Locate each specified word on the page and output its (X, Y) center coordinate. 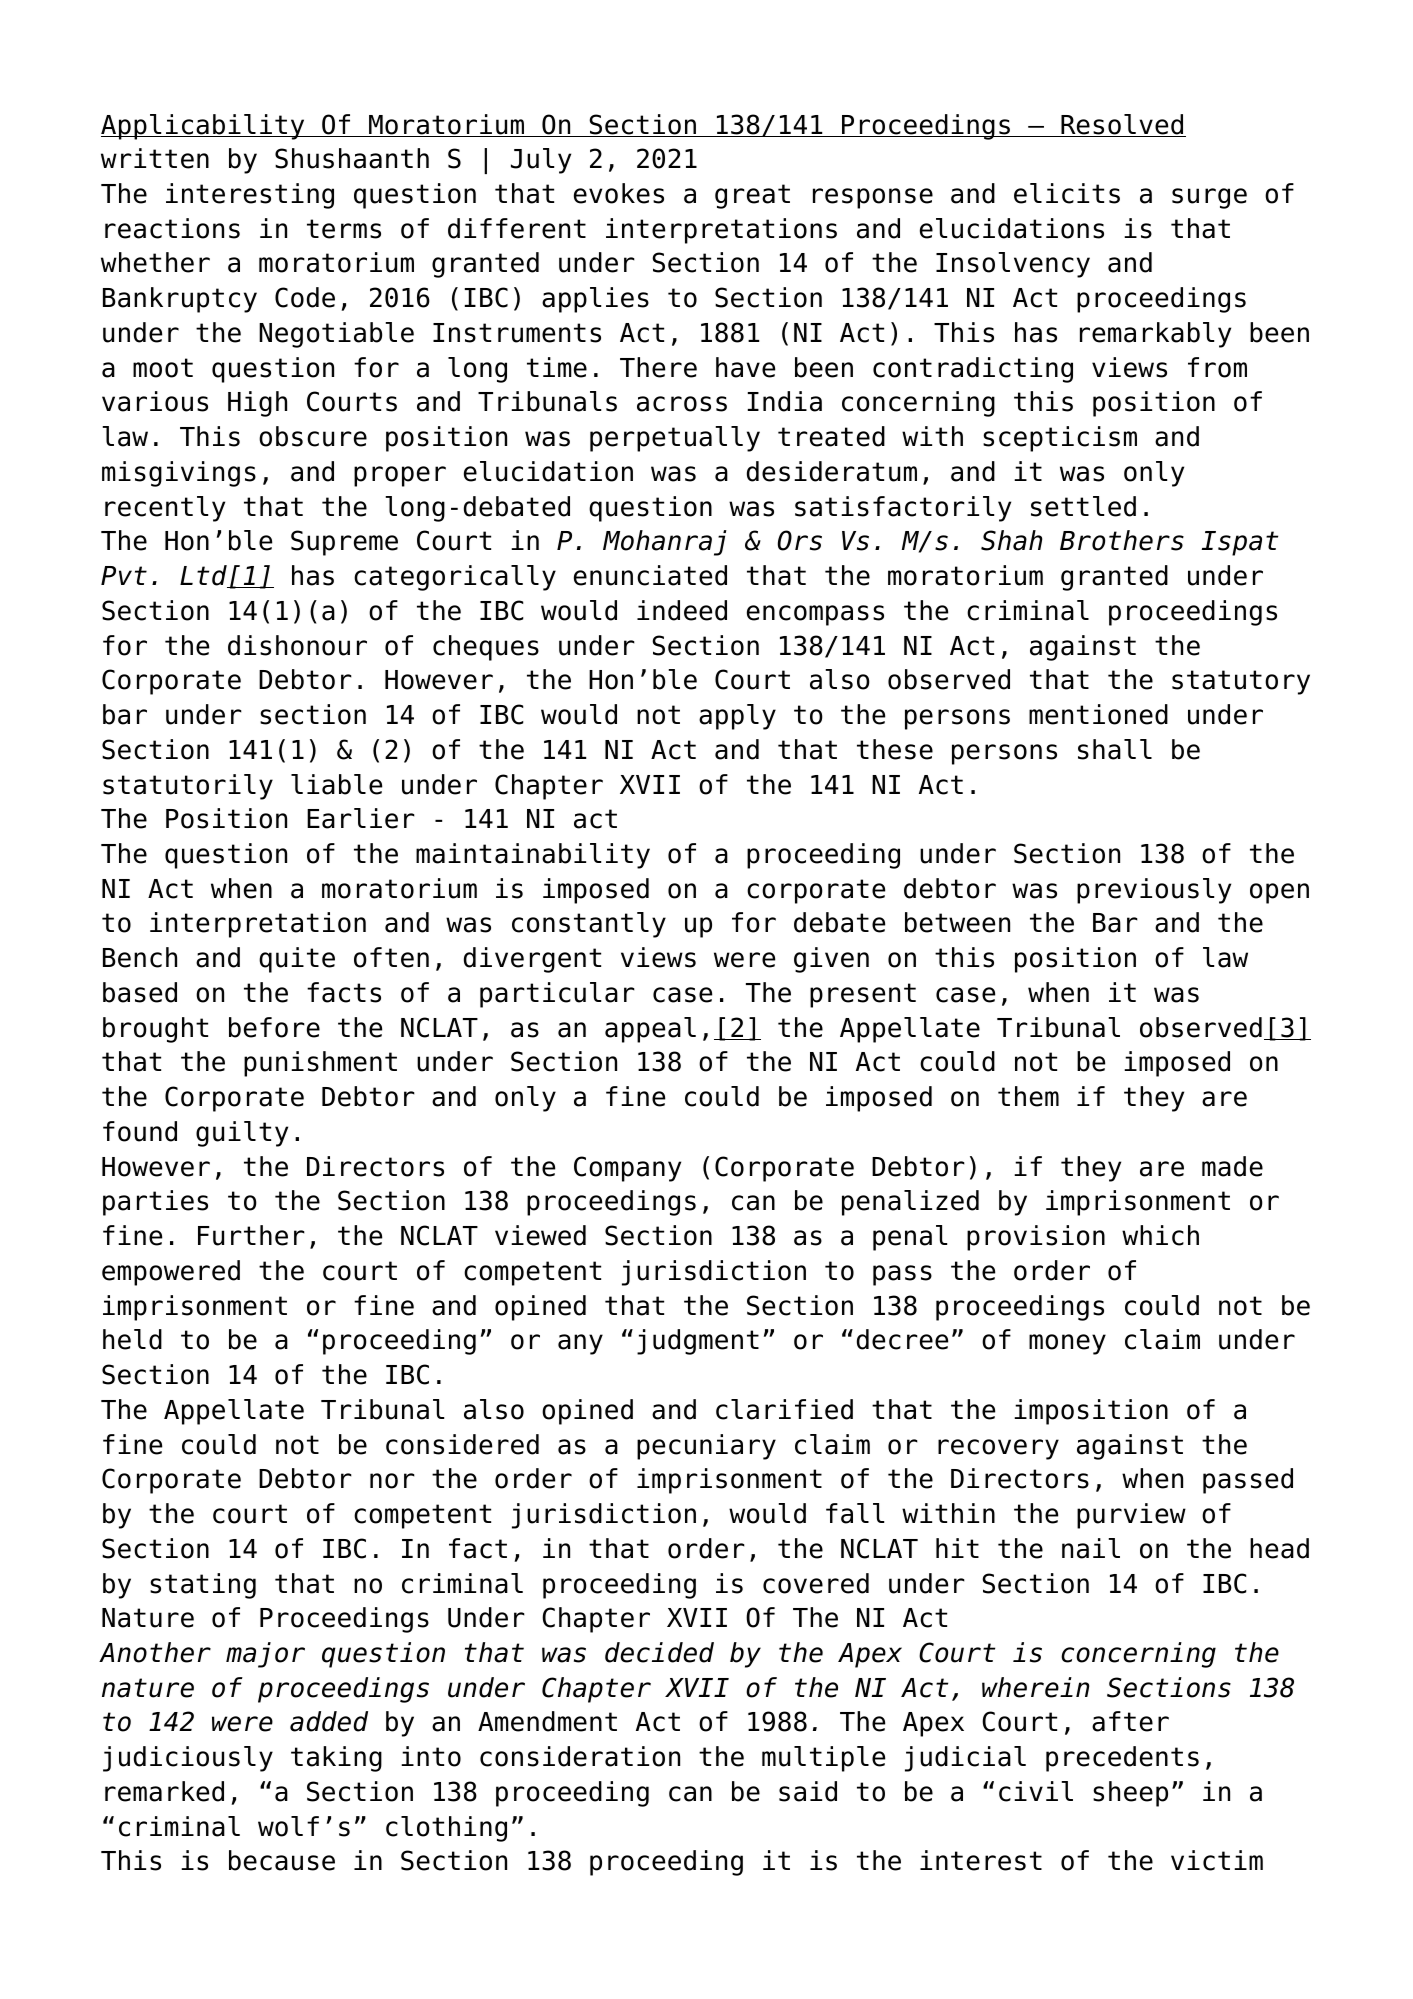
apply (737, 717)
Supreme (344, 543)
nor (392, 1481)
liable (336, 784)
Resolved (1122, 125)
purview (1131, 1516)
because (282, 1860)
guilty (242, 1134)
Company (627, 1169)
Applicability (204, 127)
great (752, 196)
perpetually (675, 439)
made (1232, 1166)
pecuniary (706, 1447)
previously (1154, 891)
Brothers (1122, 540)
